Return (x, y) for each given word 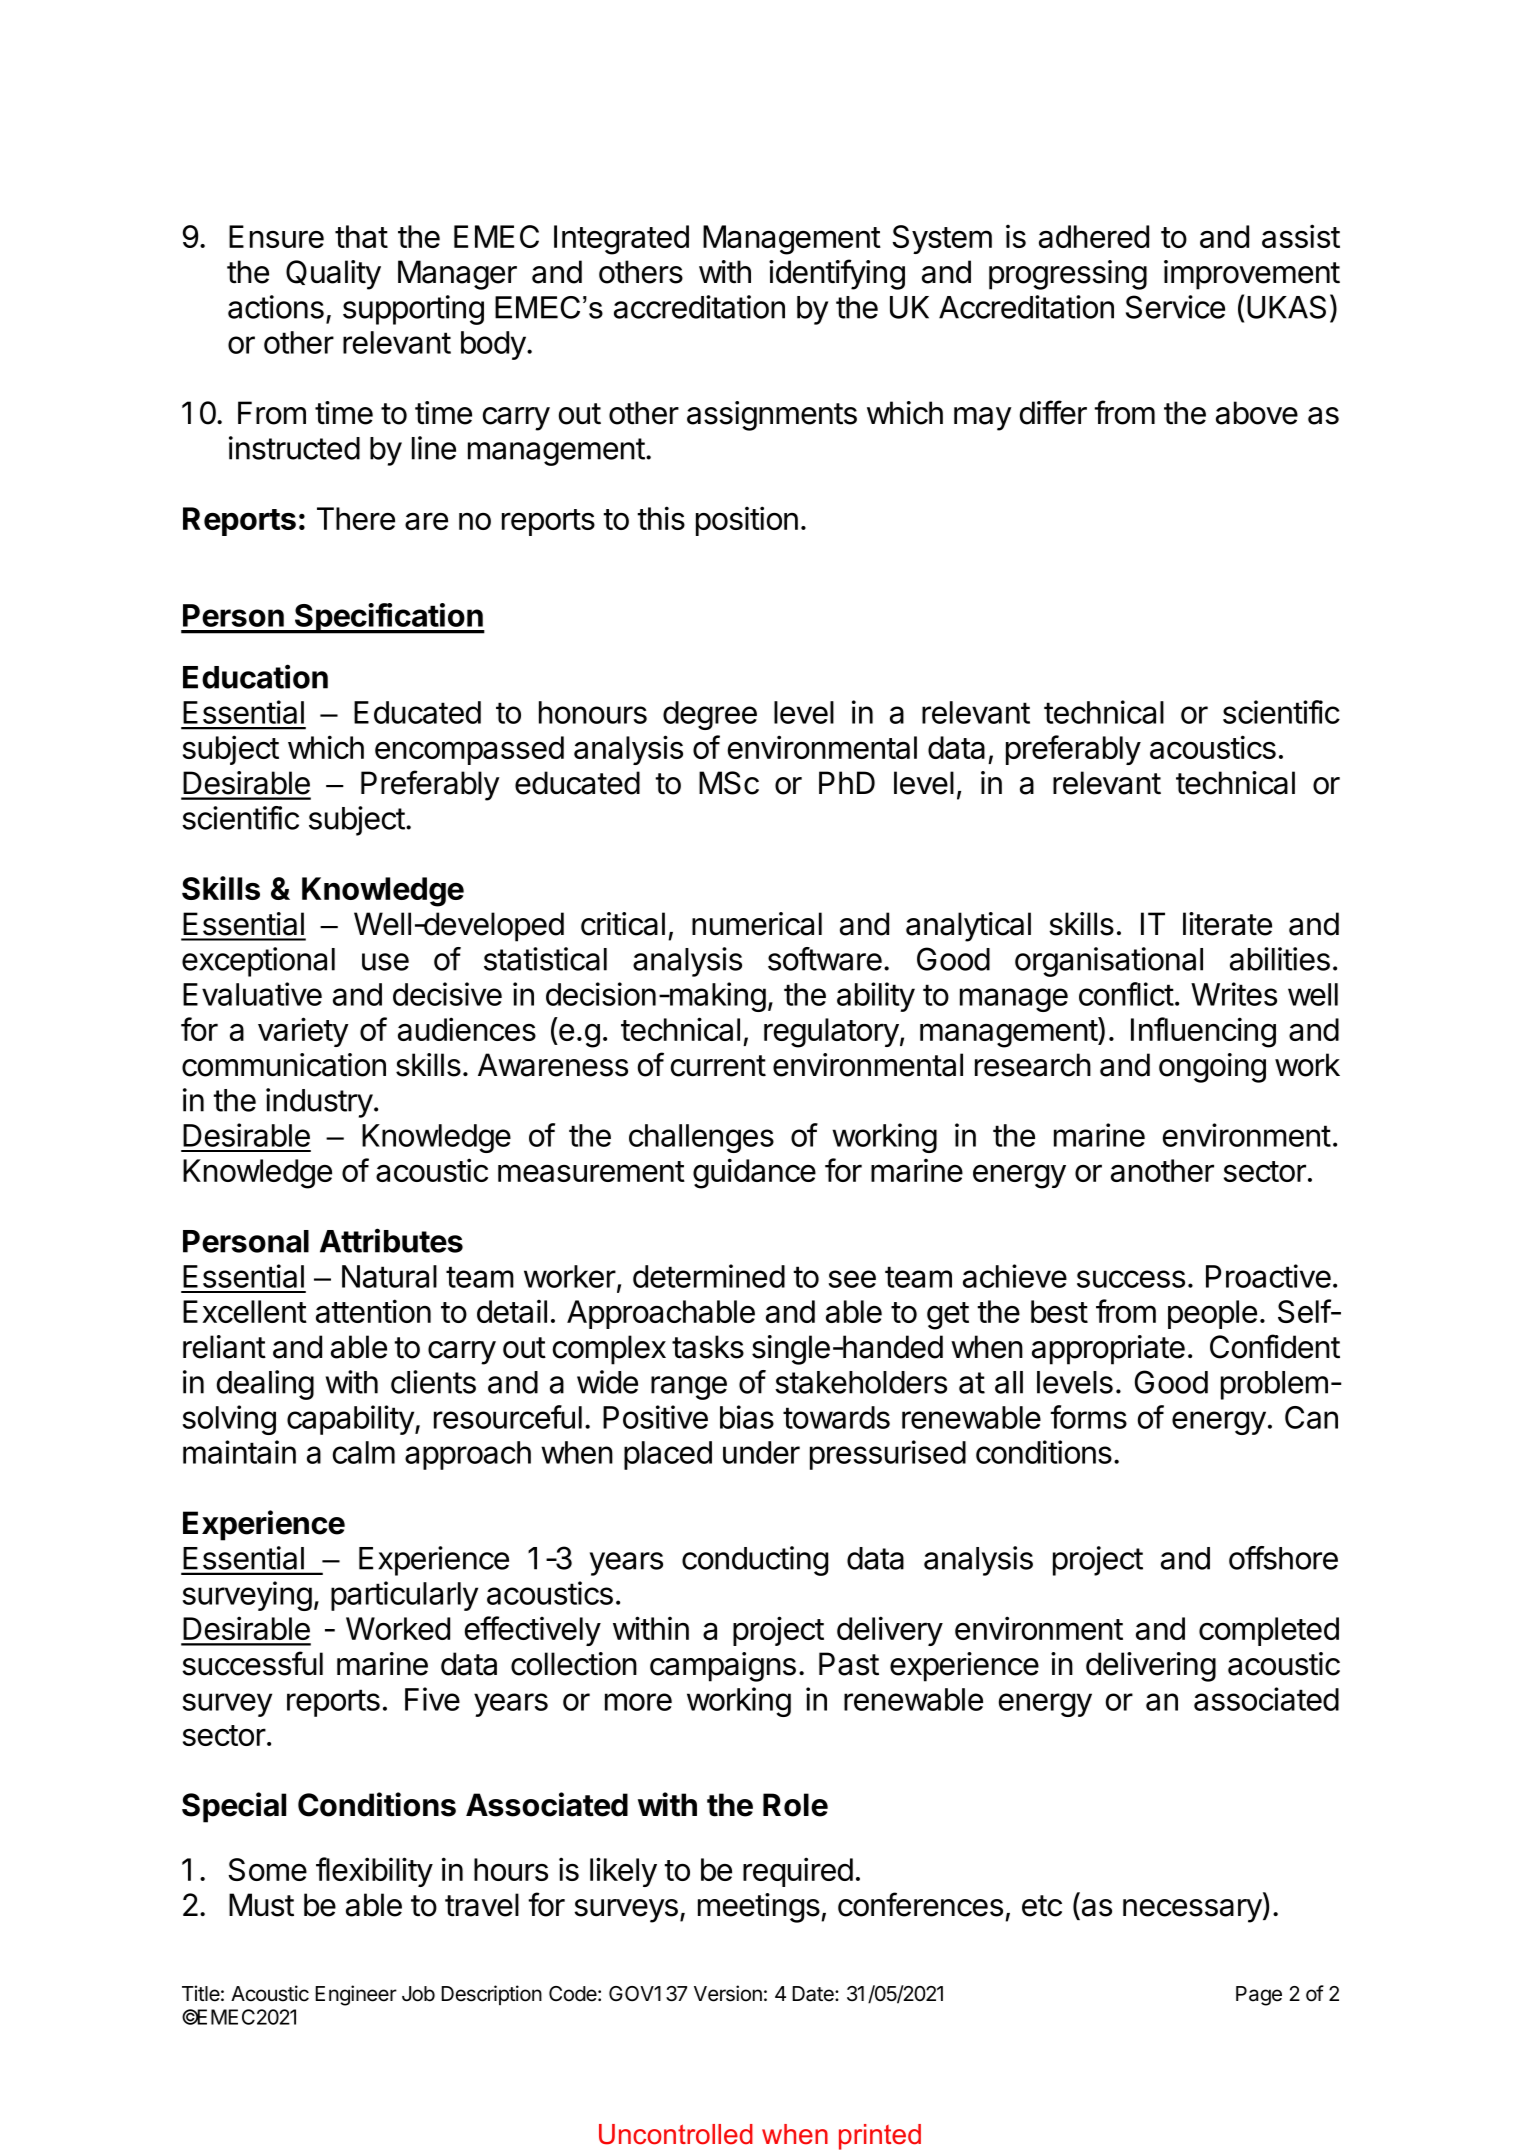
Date (814, 1994)
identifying (837, 274)
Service (1175, 307)
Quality (333, 275)
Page (1259, 1996)
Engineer (356, 1995)
